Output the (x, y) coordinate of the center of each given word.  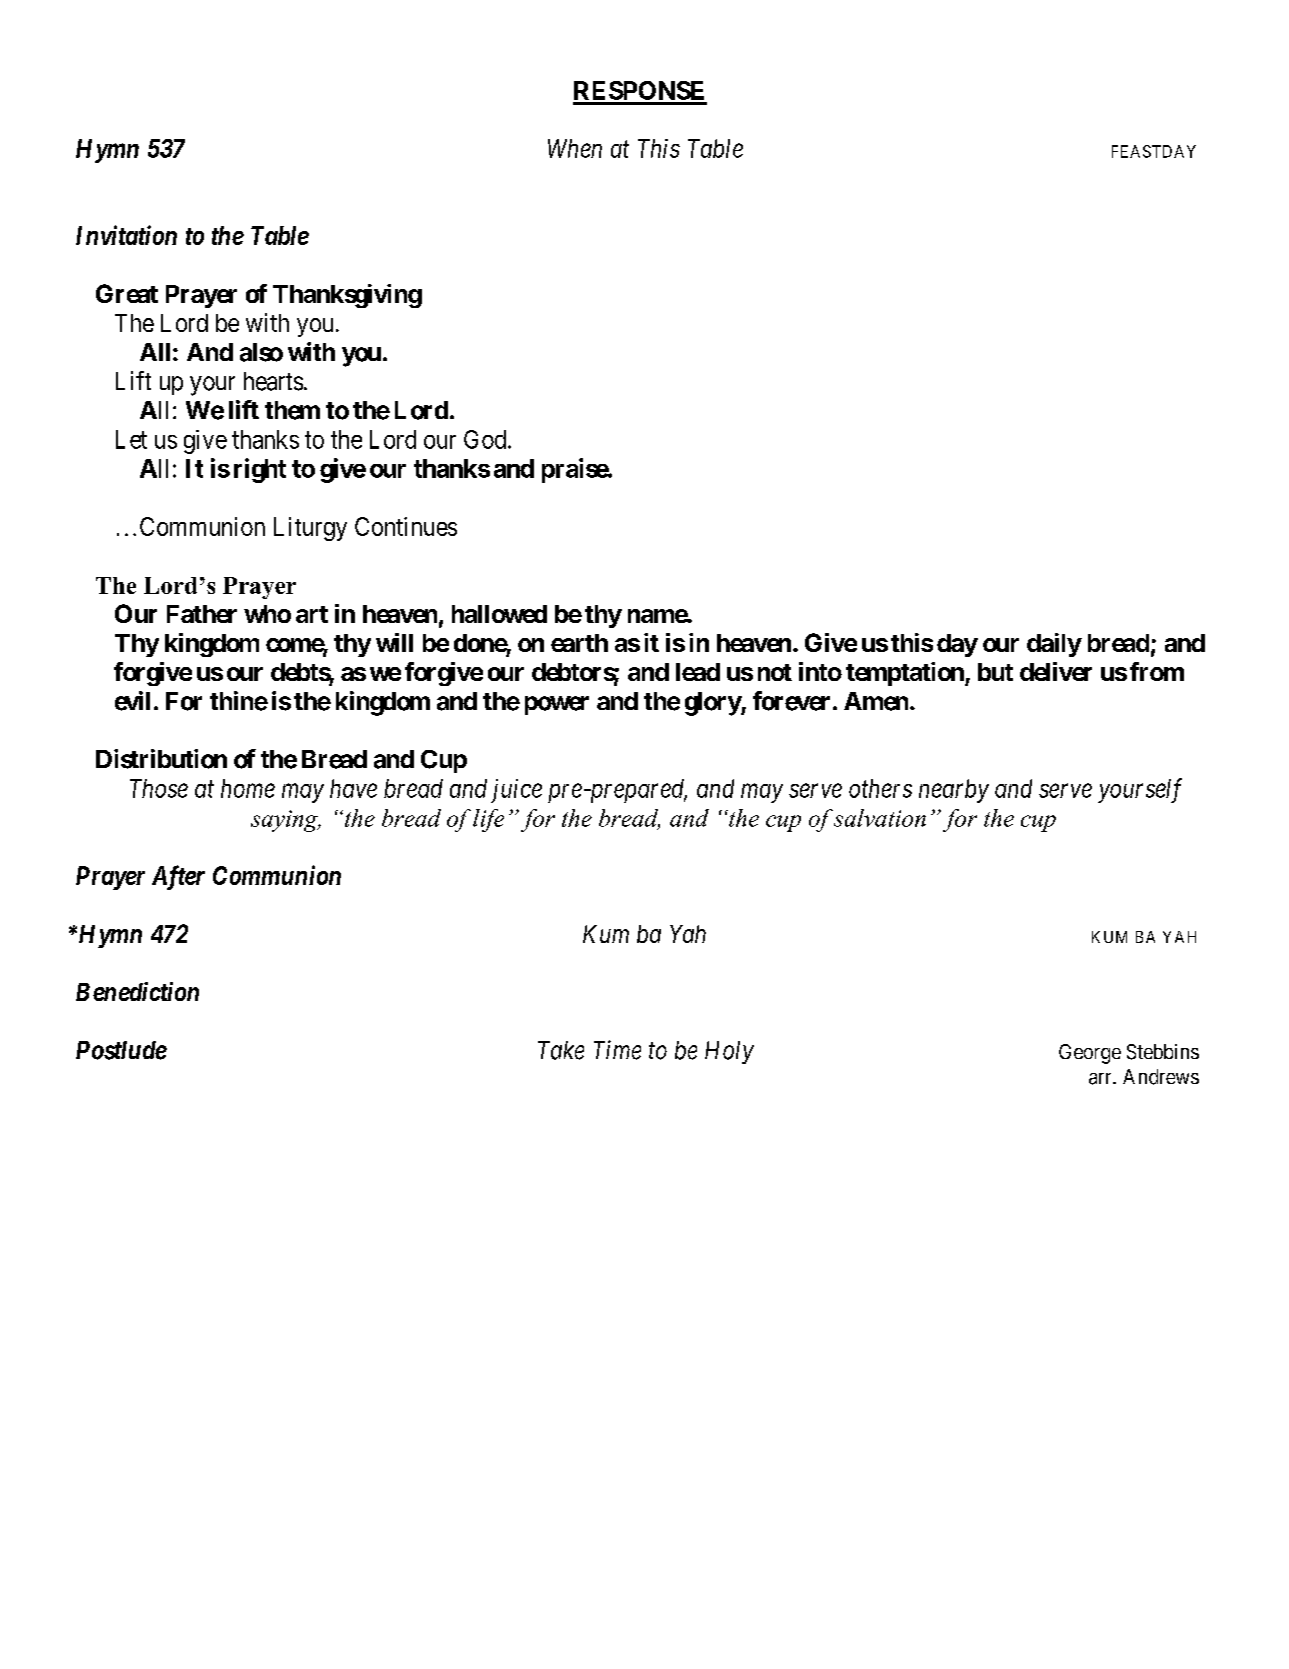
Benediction (137, 991)
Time (617, 1050)
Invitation (126, 235)
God (486, 439)
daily (1054, 645)
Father (202, 614)
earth (579, 643)
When (575, 148)
